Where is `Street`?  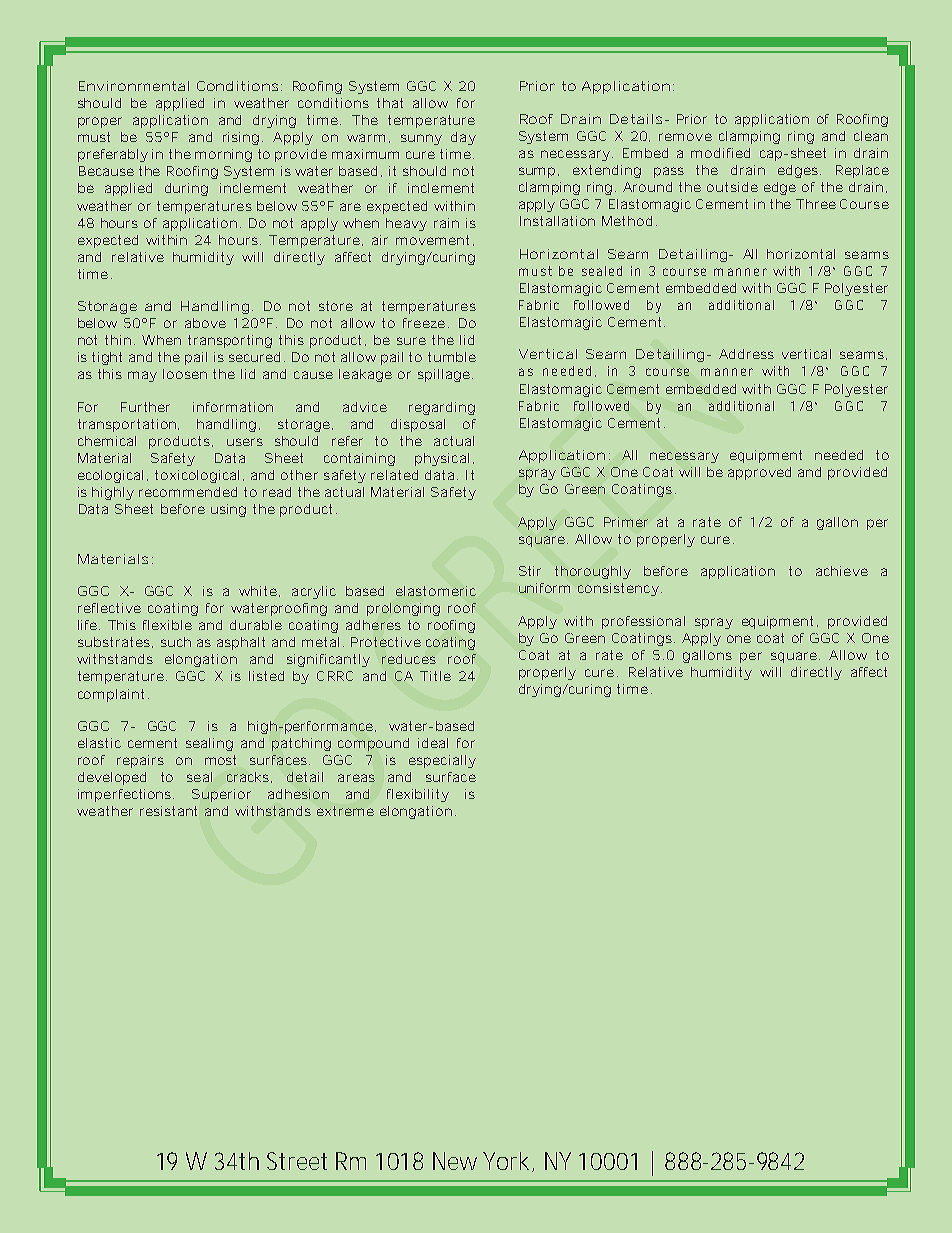 Street is located at coordinates (297, 1161).
